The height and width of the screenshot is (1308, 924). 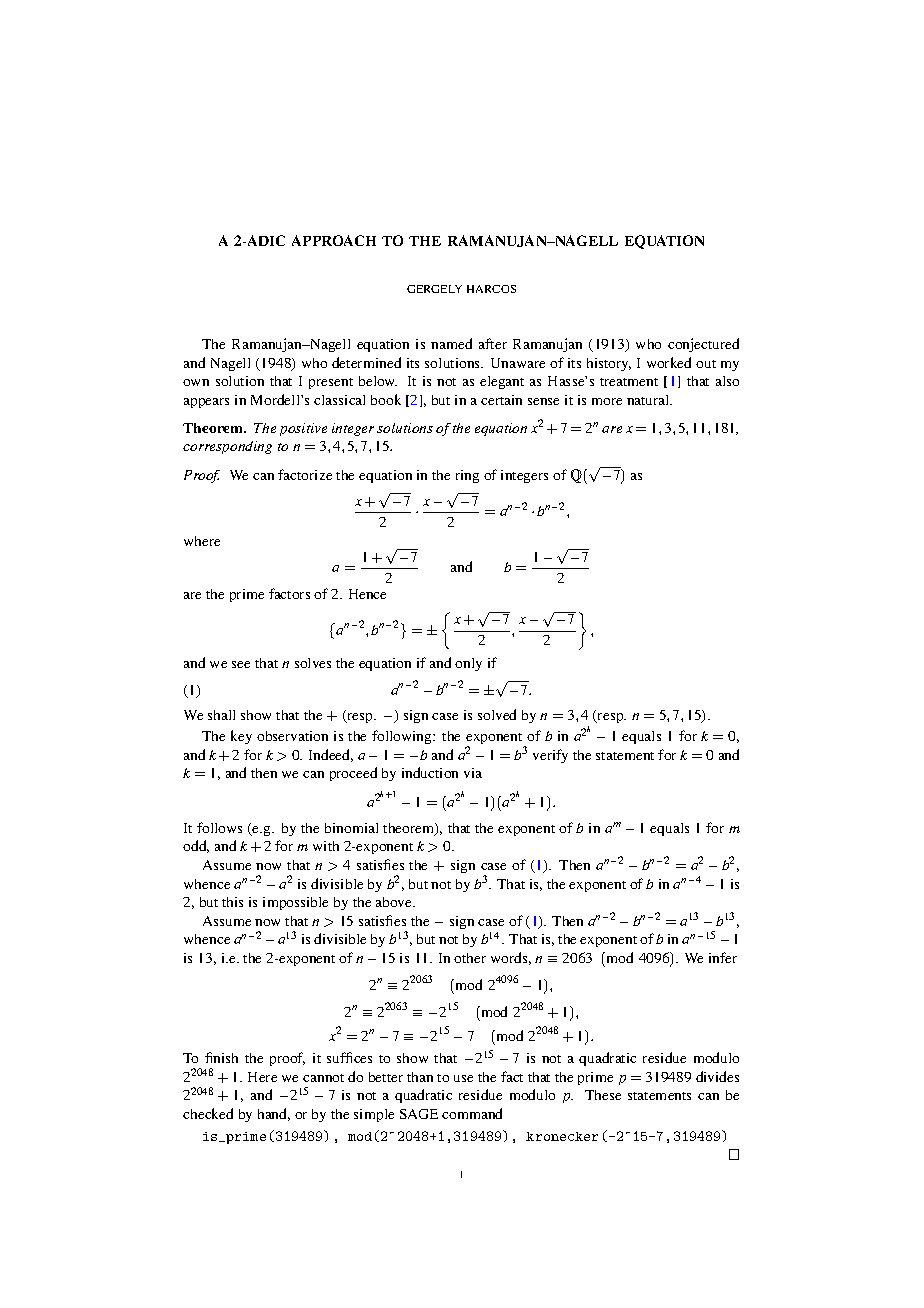 I want to click on verify, so click(x=550, y=756).
